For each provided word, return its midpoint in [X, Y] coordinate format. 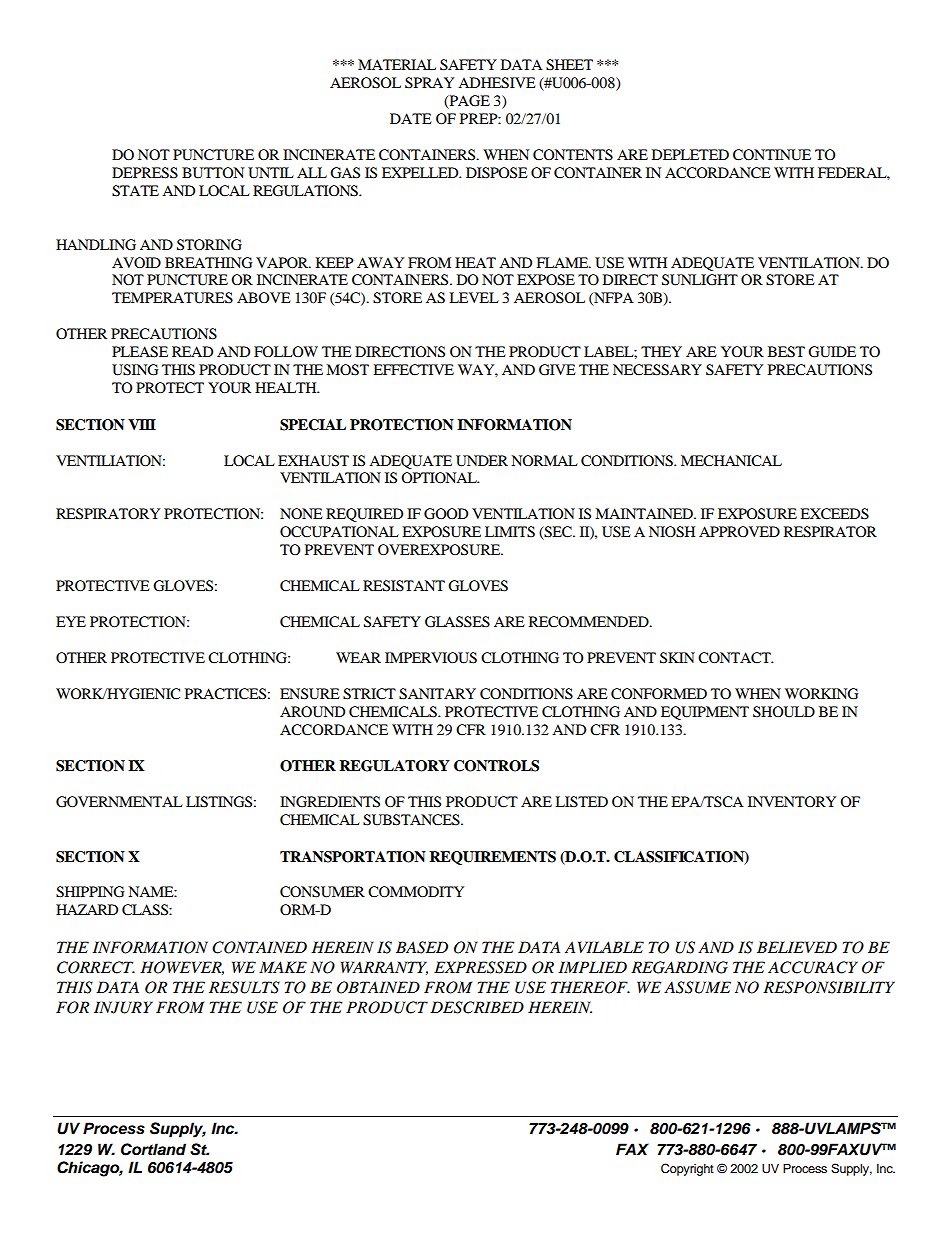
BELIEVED [797, 947]
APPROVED [739, 531]
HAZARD [87, 909]
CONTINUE [772, 155]
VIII [142, 424]
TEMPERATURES [172, 298]
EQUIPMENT [705, 713]
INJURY [123, 1007]
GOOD [446, 514]
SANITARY [437, 694]
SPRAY [429, 83]
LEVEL [474, 297]
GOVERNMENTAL [119, 802]
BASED [422, 947]
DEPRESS [145, 173]
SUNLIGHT [700, 280]
